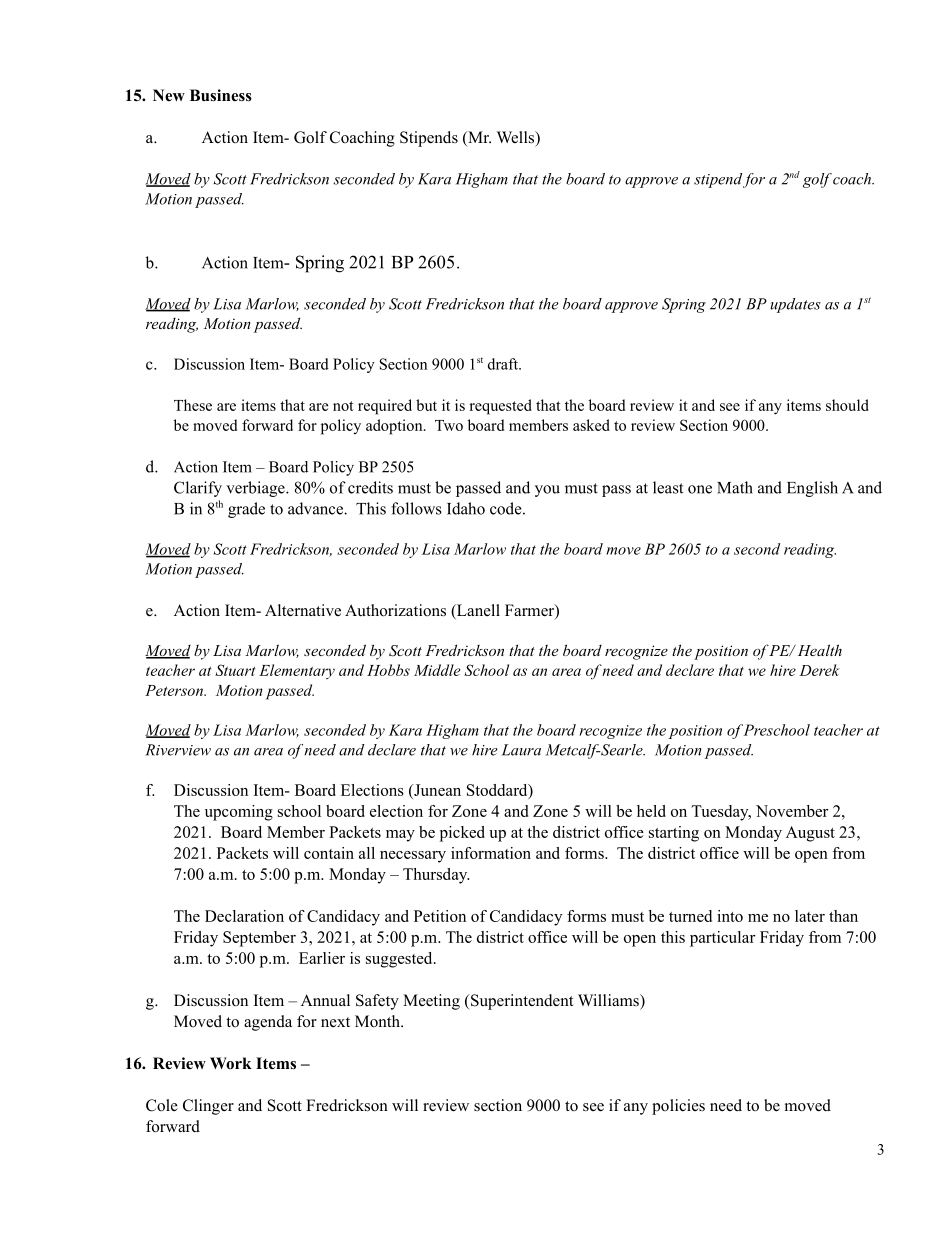 The height and width of the page is (1233, 952). What do you see at coordinates (847, 405) in the page?
I see `should` at bounding box center [847, 405].
